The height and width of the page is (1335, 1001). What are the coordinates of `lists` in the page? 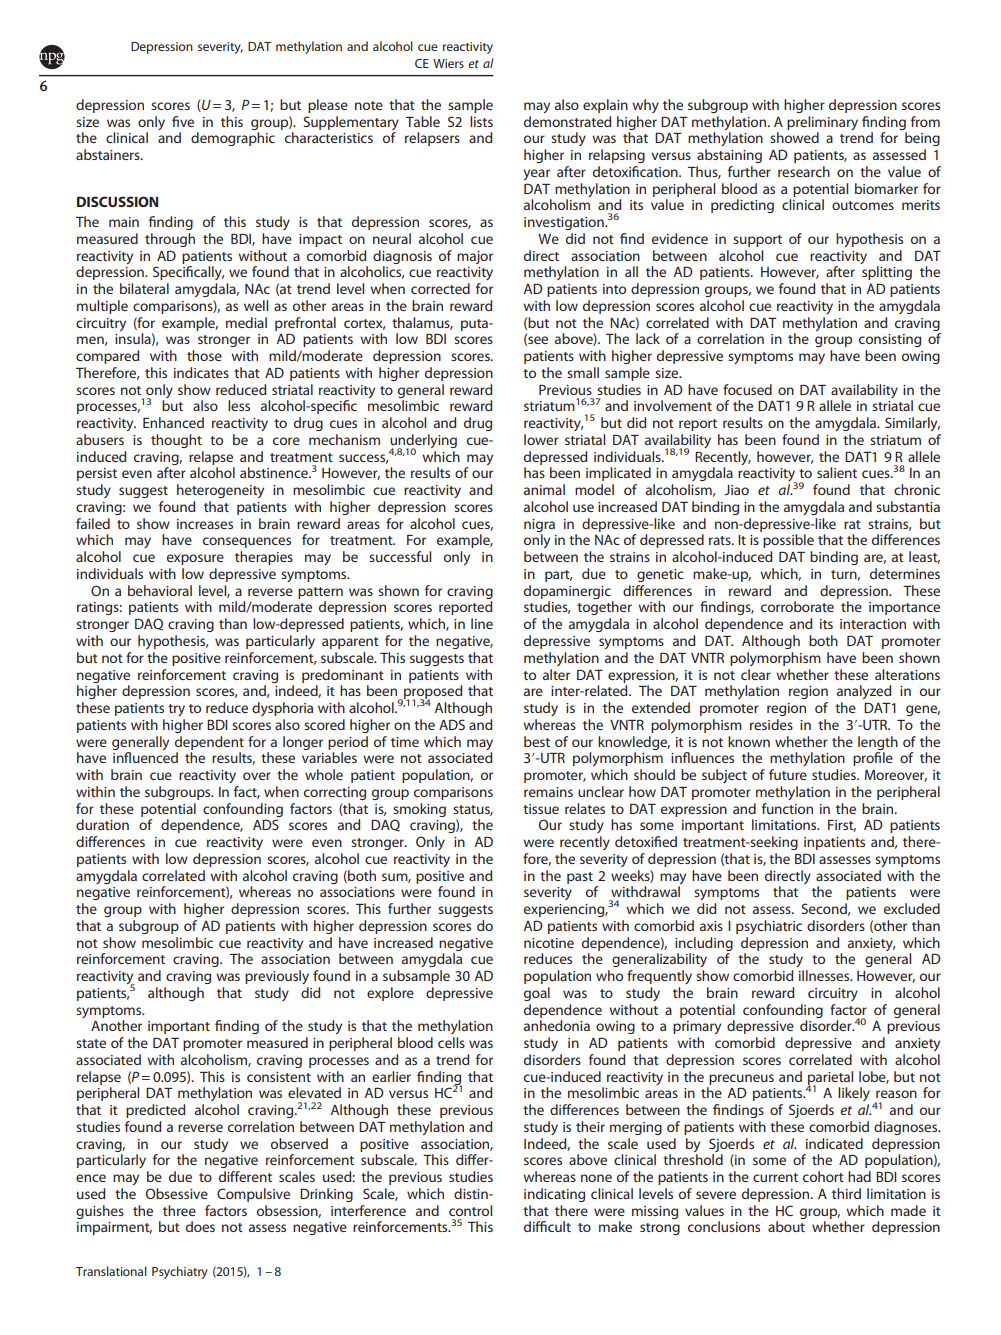 It's located at (481, 121).
